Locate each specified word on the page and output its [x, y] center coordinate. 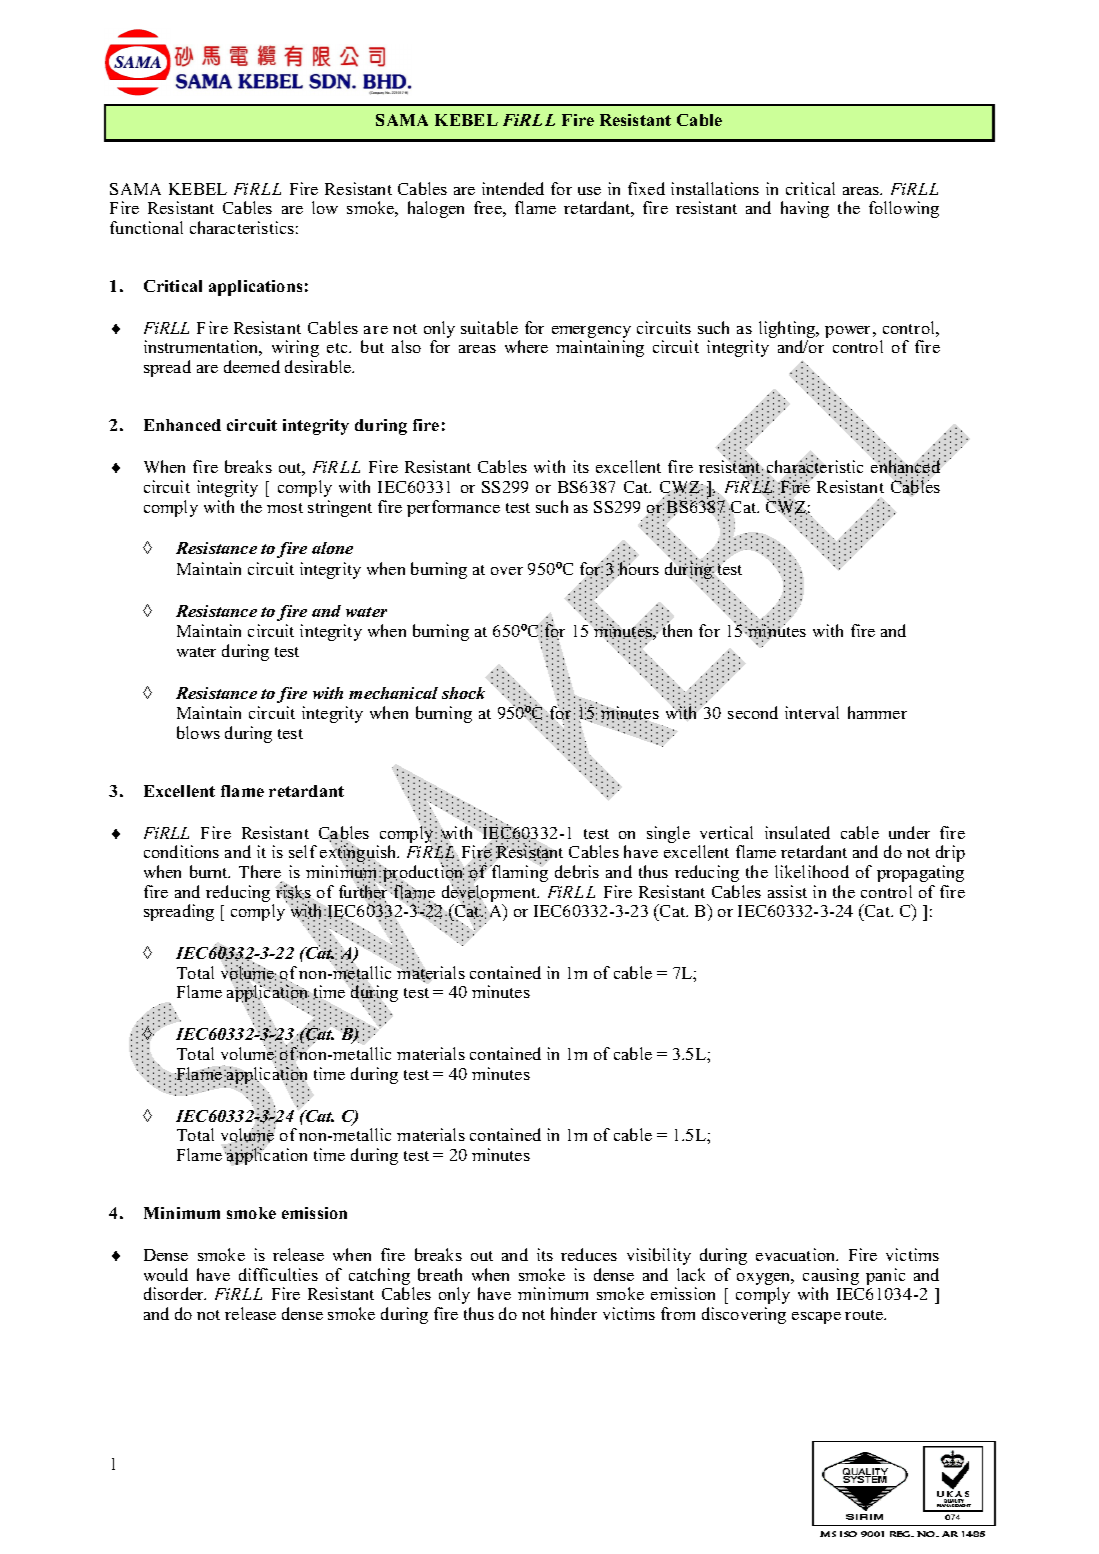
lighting [788, 331]
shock [463, 693]
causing [831, 1278]
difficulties [278, 1274]
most [285, 508]
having [805, 209]
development [490, 894]
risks [293, 892]
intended [513, 188]
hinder [574, 1313]
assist [787, 891]
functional [146, 227]
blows [198, 732]
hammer [877, 712]
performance [453, 508]
